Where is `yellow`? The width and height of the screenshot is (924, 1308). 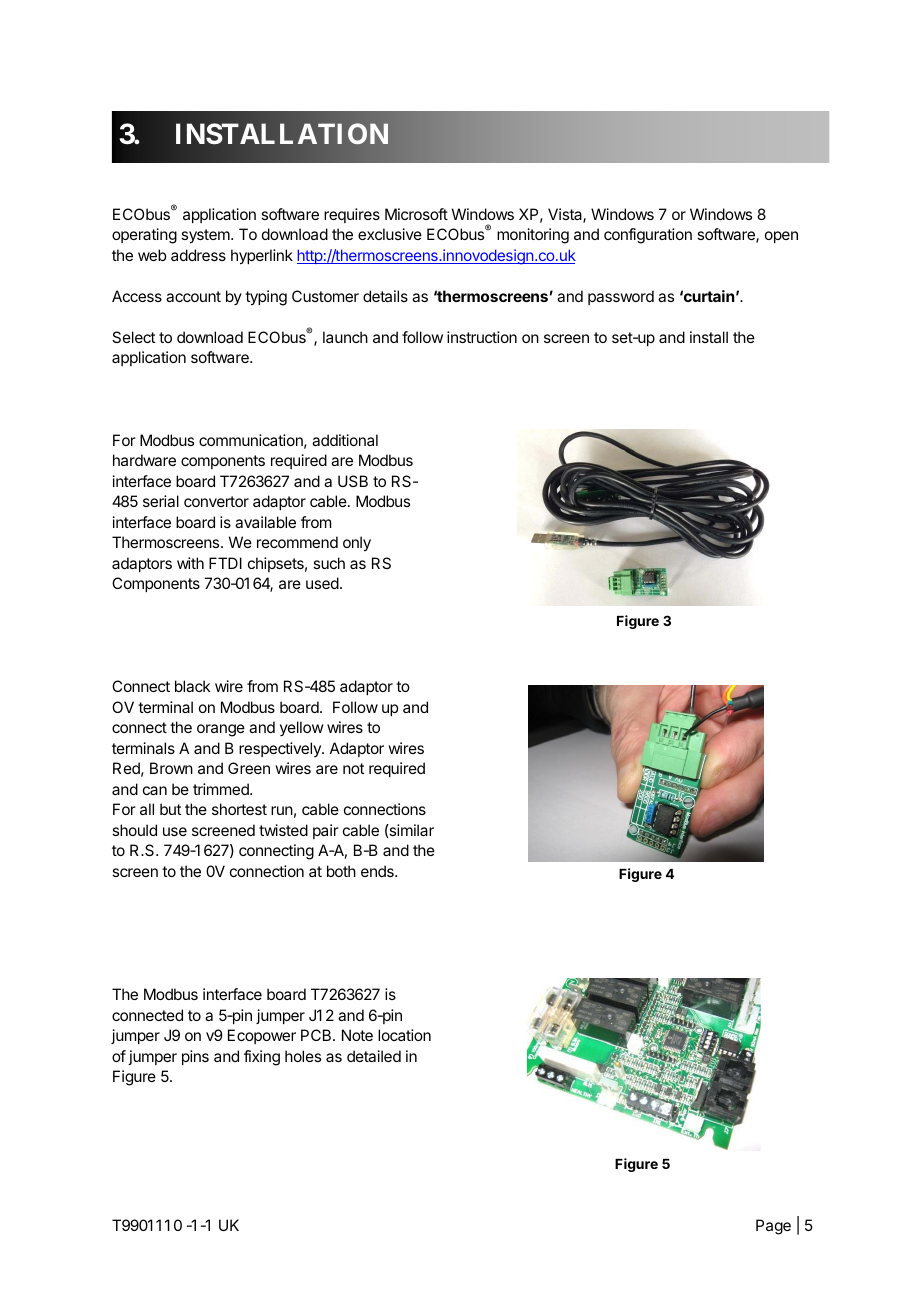
yellow is located at coordinates (301, 728).
